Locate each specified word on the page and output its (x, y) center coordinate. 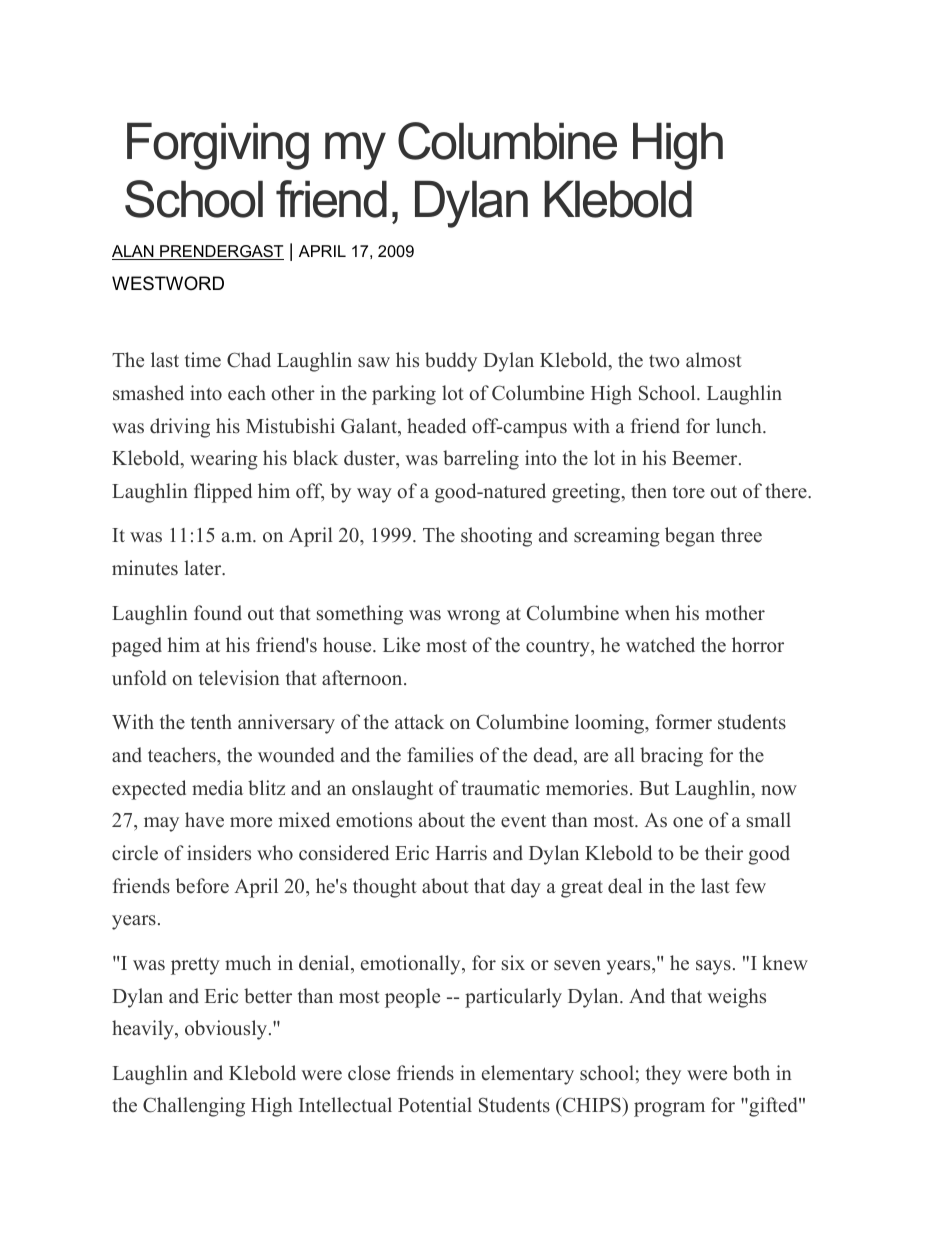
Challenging (194, 1107)
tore (689, 492)
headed (436, 426)
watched (660, 645)
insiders (219, 853)
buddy (451, 362)
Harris (461, 853)
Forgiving (218, 146)
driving (180, 428)
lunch (740, 426)
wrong (473, 617)
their (724, 853)
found (218, 613)
